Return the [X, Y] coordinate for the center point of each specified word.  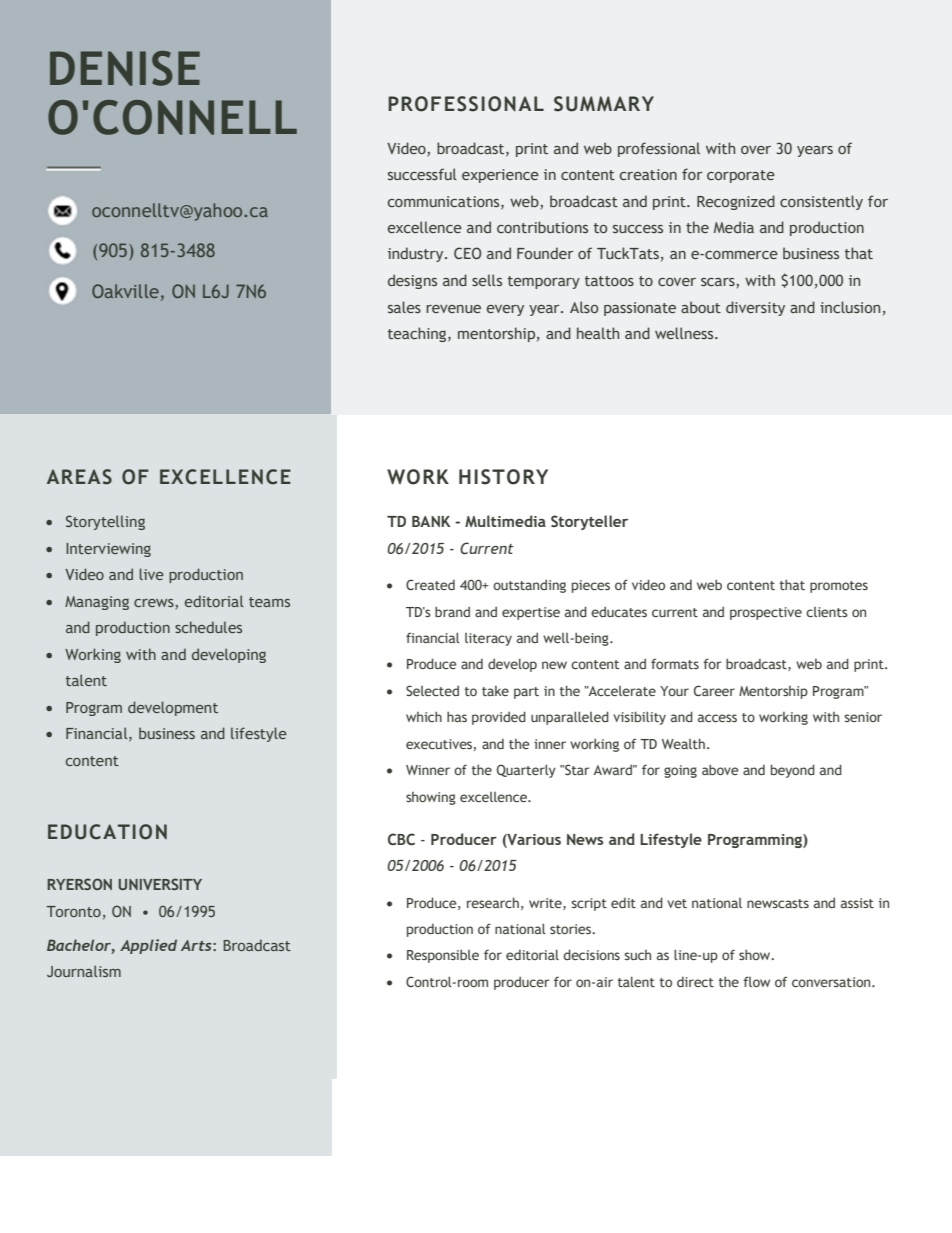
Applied [148, 946]
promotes [839, 587]
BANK [431, 521]
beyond [793, 771]
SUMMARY [604, 104]
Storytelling [105, 522]
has [457, 716]
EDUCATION [107, 832]
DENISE [125, 68]
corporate [741, 176]
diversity [755, 308]
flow [756, 981]
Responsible [443, 956]
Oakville [125, 291]
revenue [453, 309]
